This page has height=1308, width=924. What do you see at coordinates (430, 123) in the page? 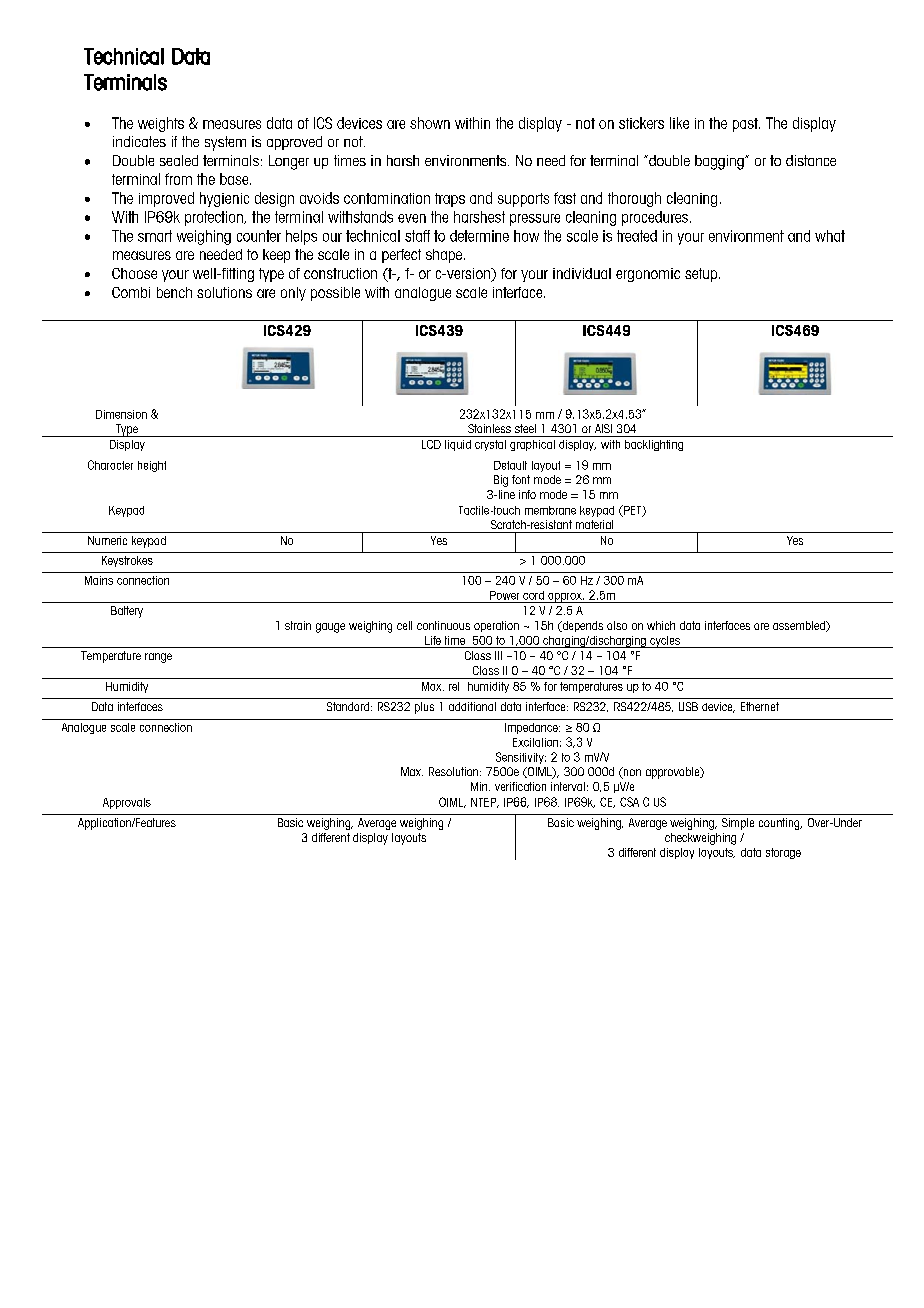
I see `shown` at bounding box center [430, 123].
